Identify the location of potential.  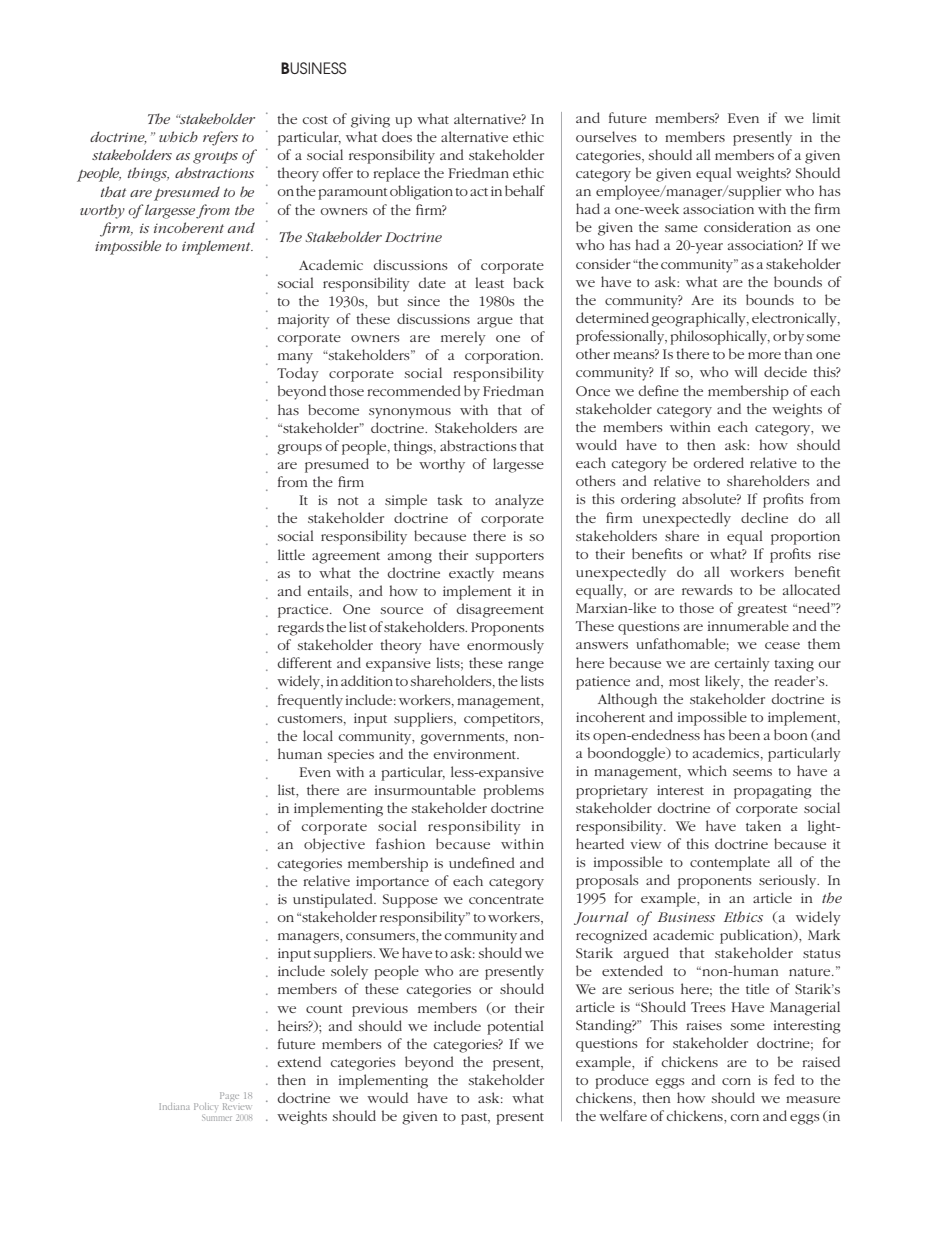
(515, 1027).
